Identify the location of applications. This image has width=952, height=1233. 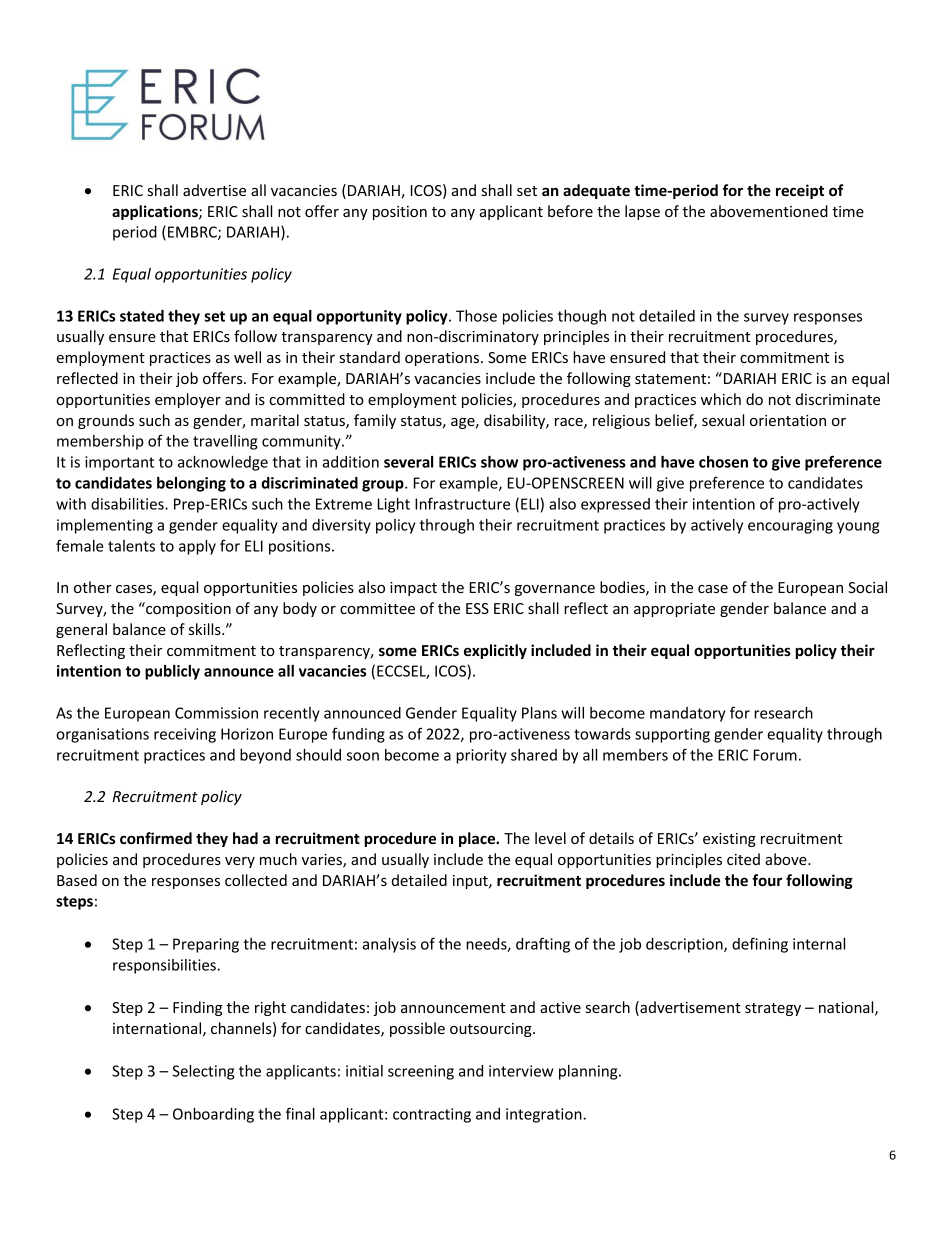
(156, 212).
